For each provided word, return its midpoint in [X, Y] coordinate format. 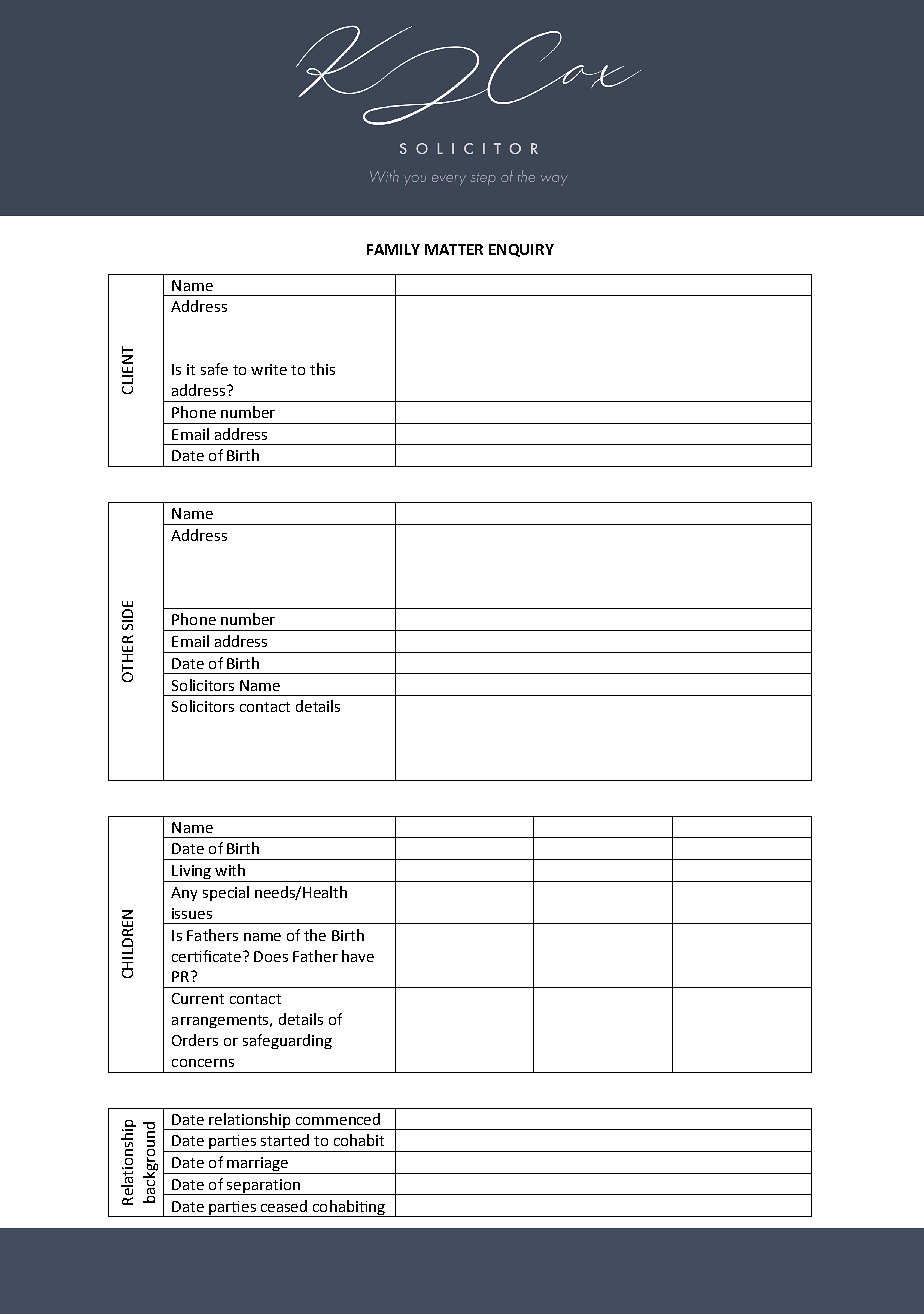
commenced [338, 1119]
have [358, 956]
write [269, 369]
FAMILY [393, 249]
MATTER [454, 249]
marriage [258, 1165]
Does [271, 956]
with [230, 870]
